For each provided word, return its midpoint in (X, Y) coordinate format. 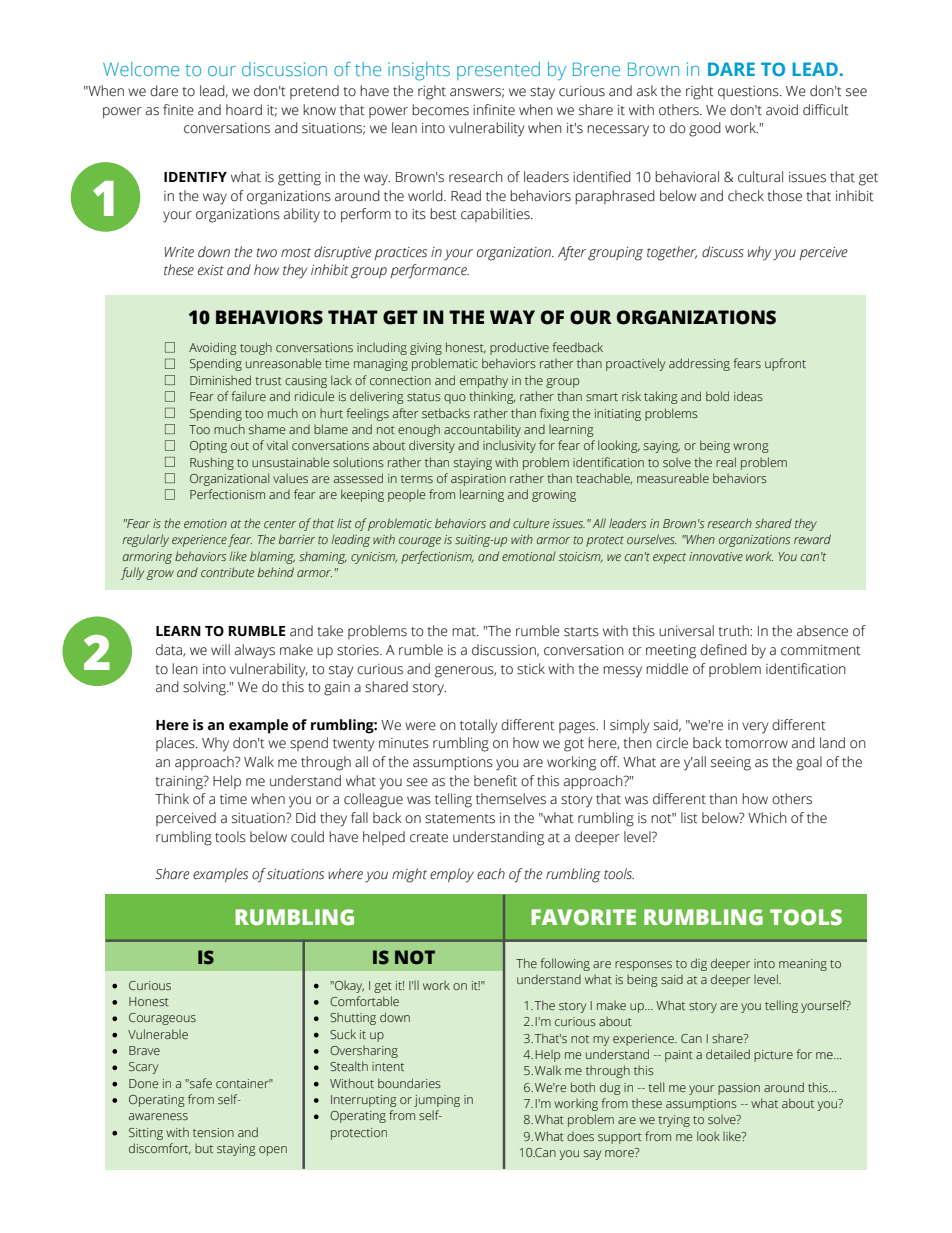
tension (213, 1132)
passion (739, 1089)
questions (749, 92)
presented (498, 71)
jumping (437, 1101)
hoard (244, 110)
